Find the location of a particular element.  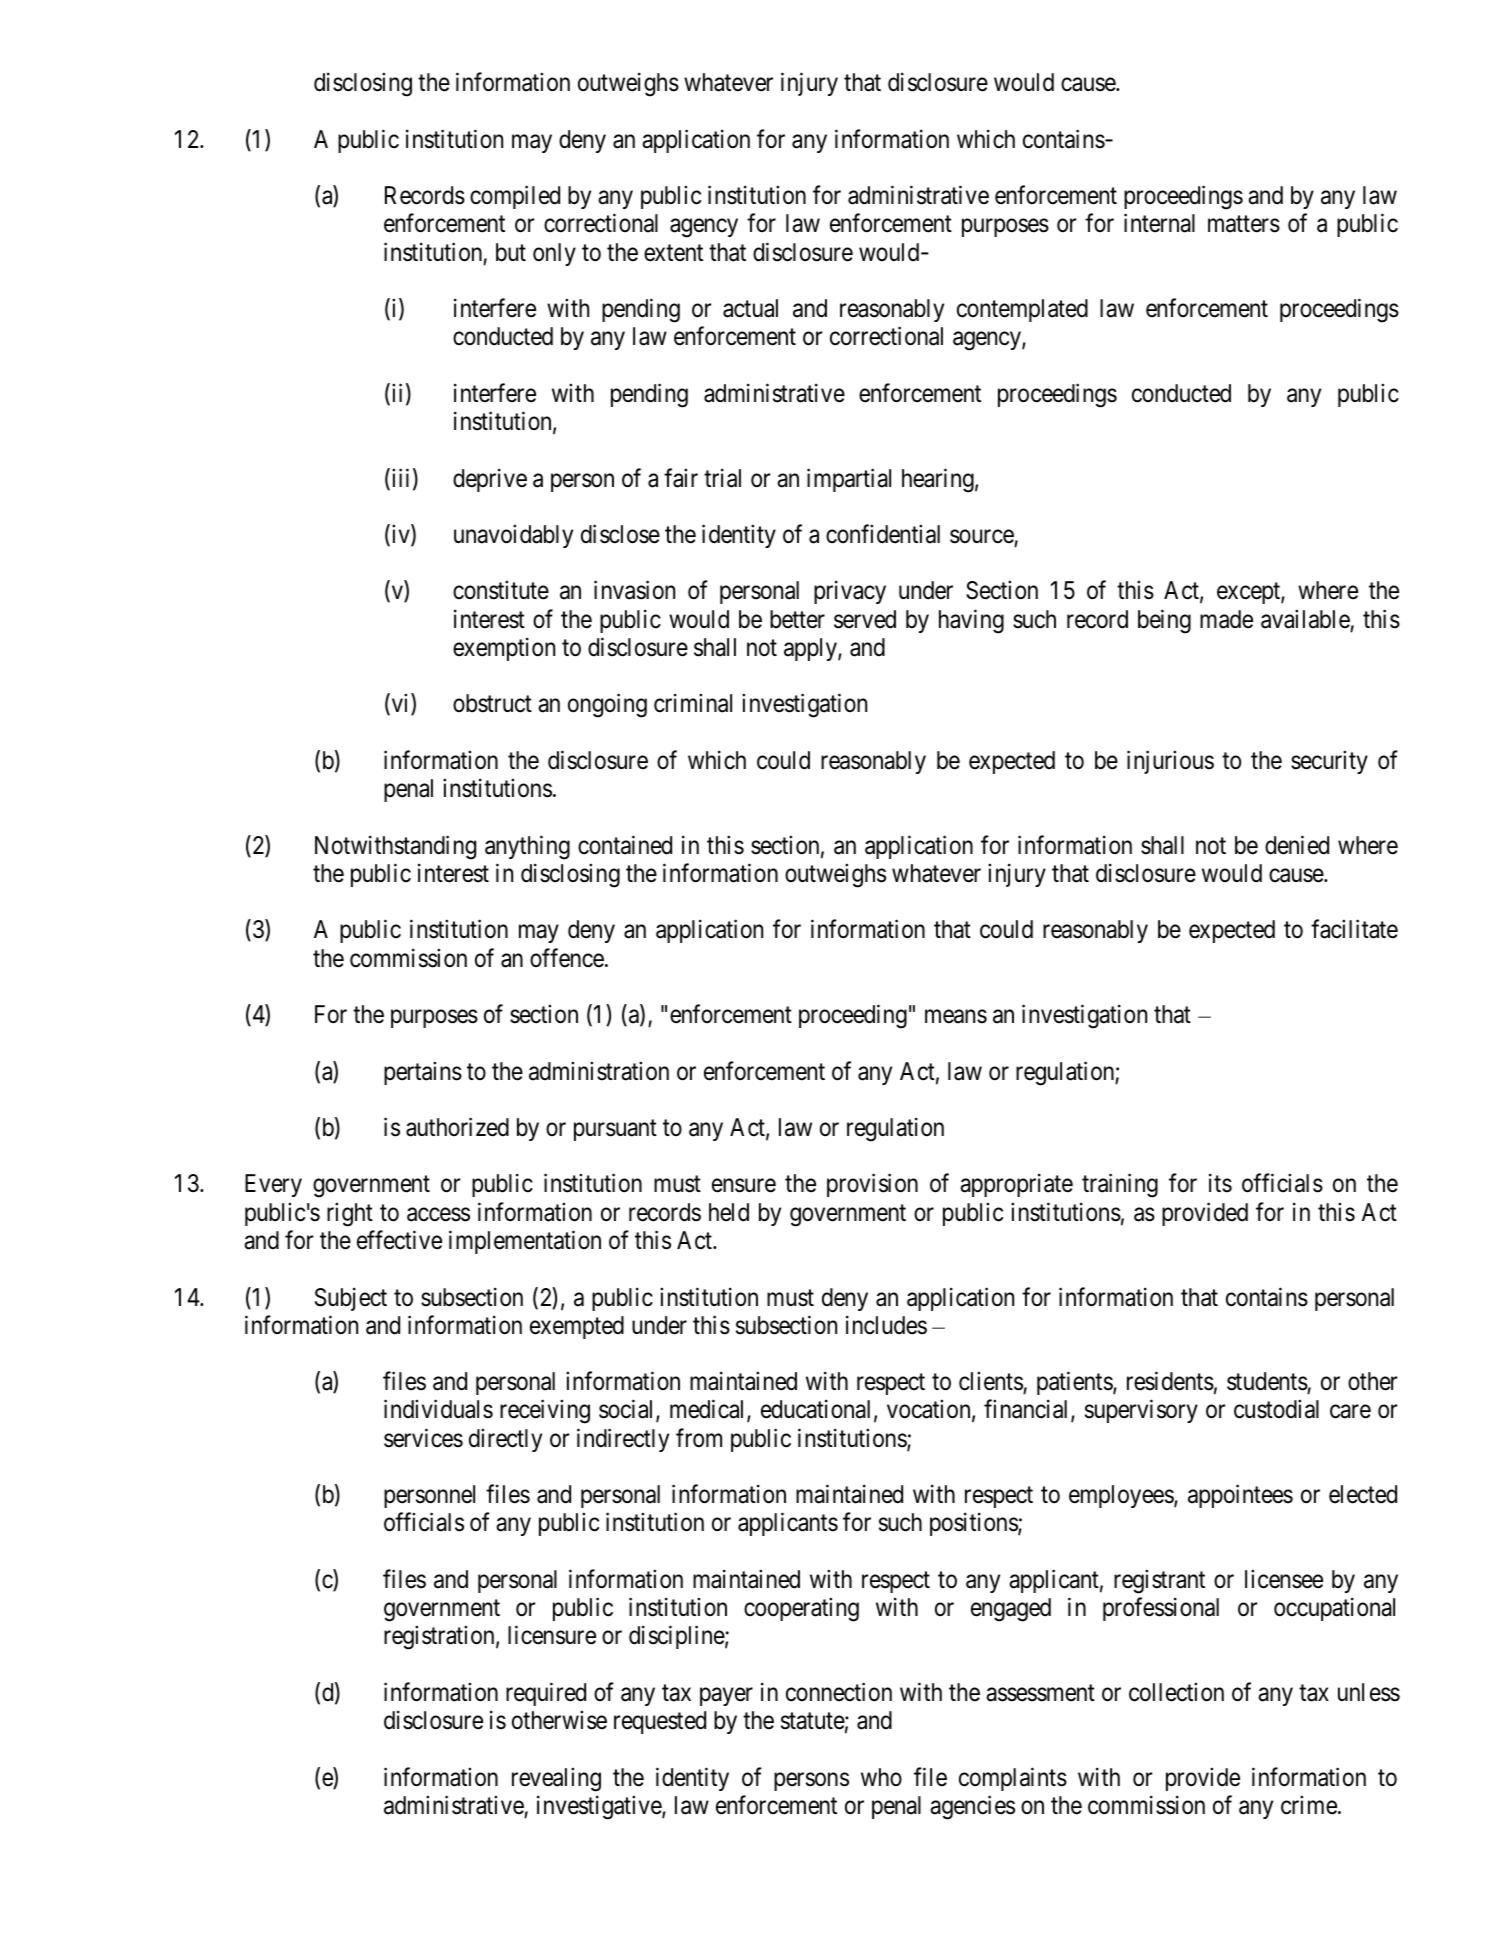

criminal is located at coordinates (693, 703).
